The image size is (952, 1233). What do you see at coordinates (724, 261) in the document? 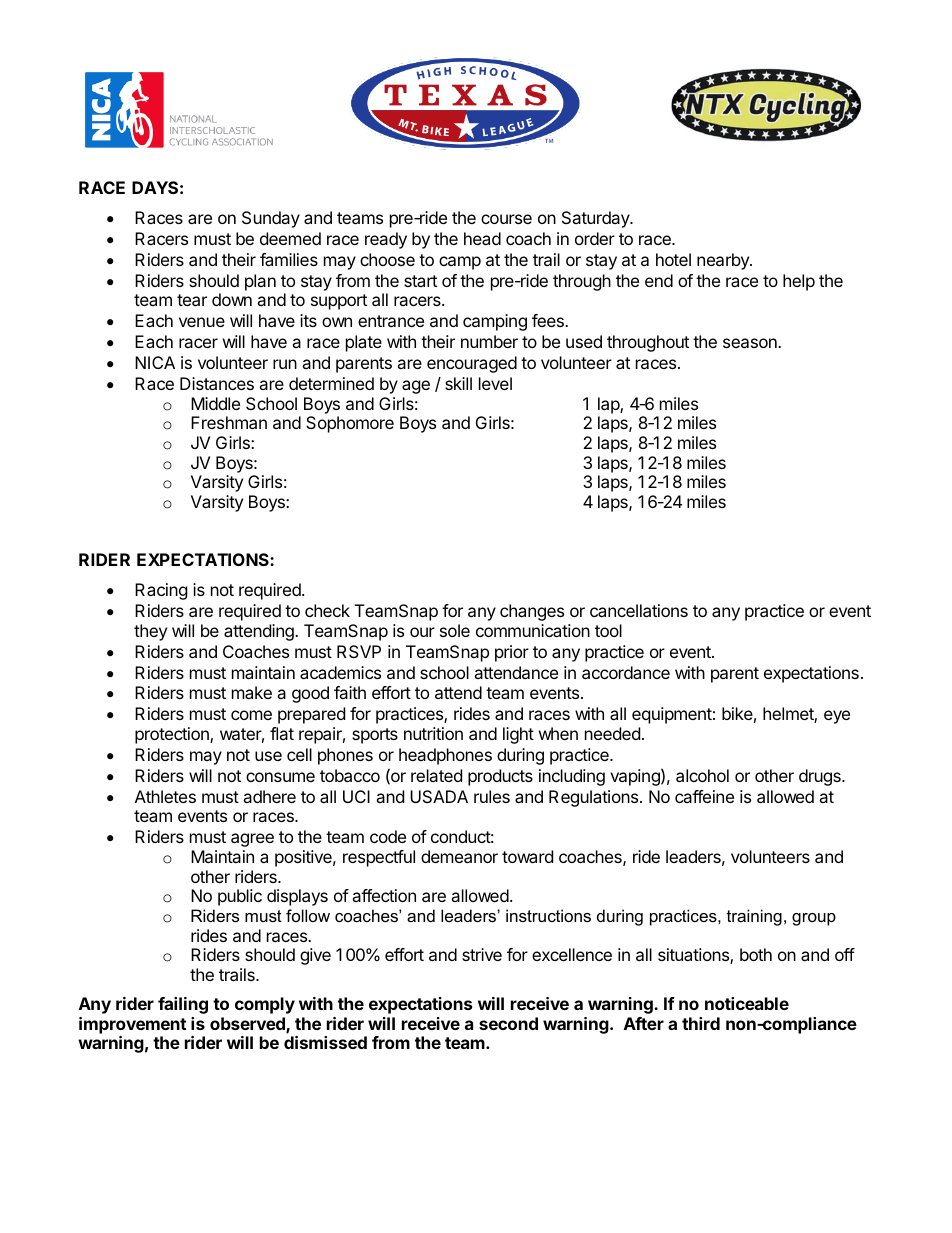
I see `nearby` at bounding box center [724, 261].
